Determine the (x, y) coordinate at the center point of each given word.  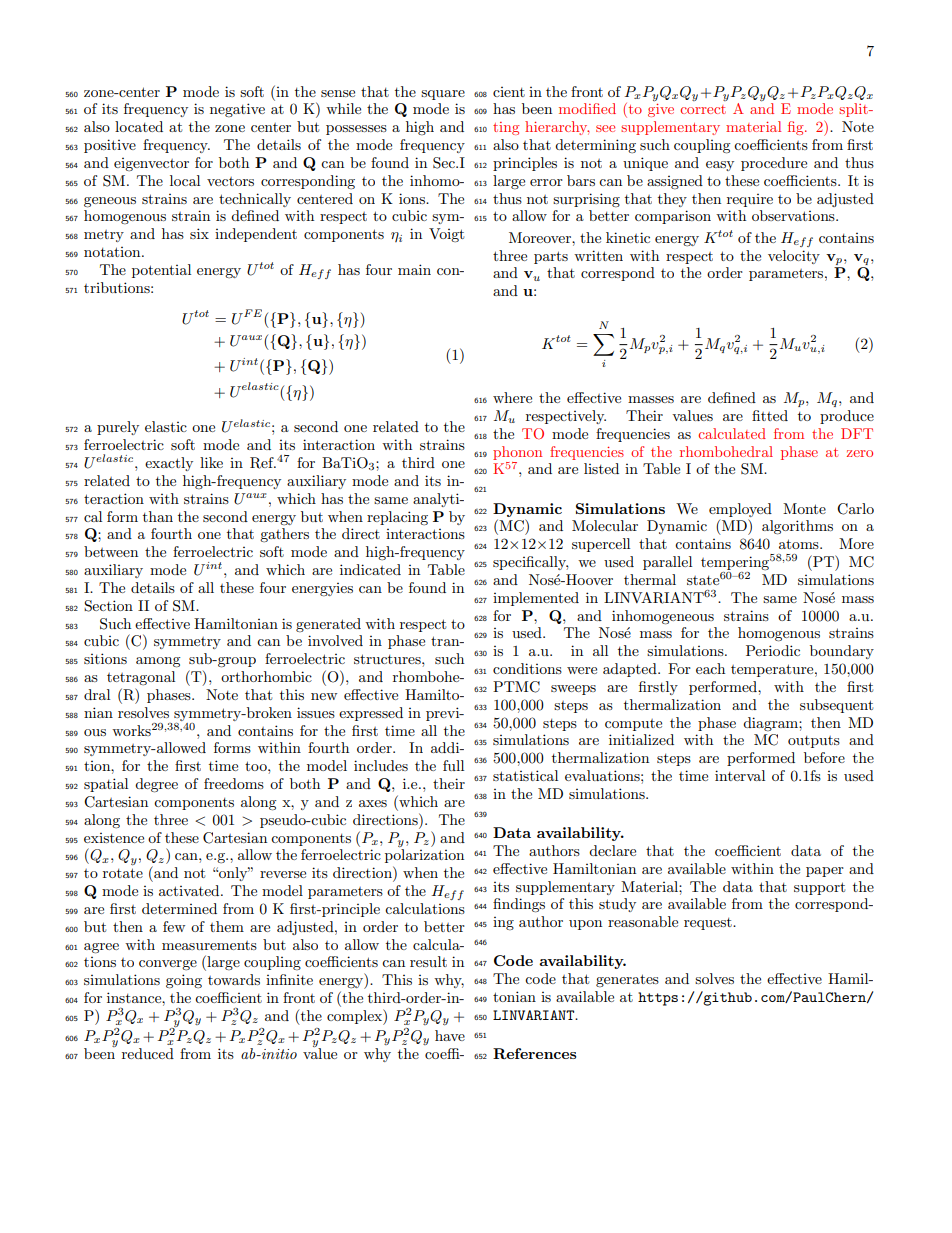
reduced (148, 1053)
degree (156, 785)
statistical (525, 775)
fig (797, 128)
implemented (536, 599)
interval (740, 775)
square (443, 95)
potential (161, 271)
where (512, 397)
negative (237, 110)
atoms (800, 544)
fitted (770, 415)
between (111, 551)
